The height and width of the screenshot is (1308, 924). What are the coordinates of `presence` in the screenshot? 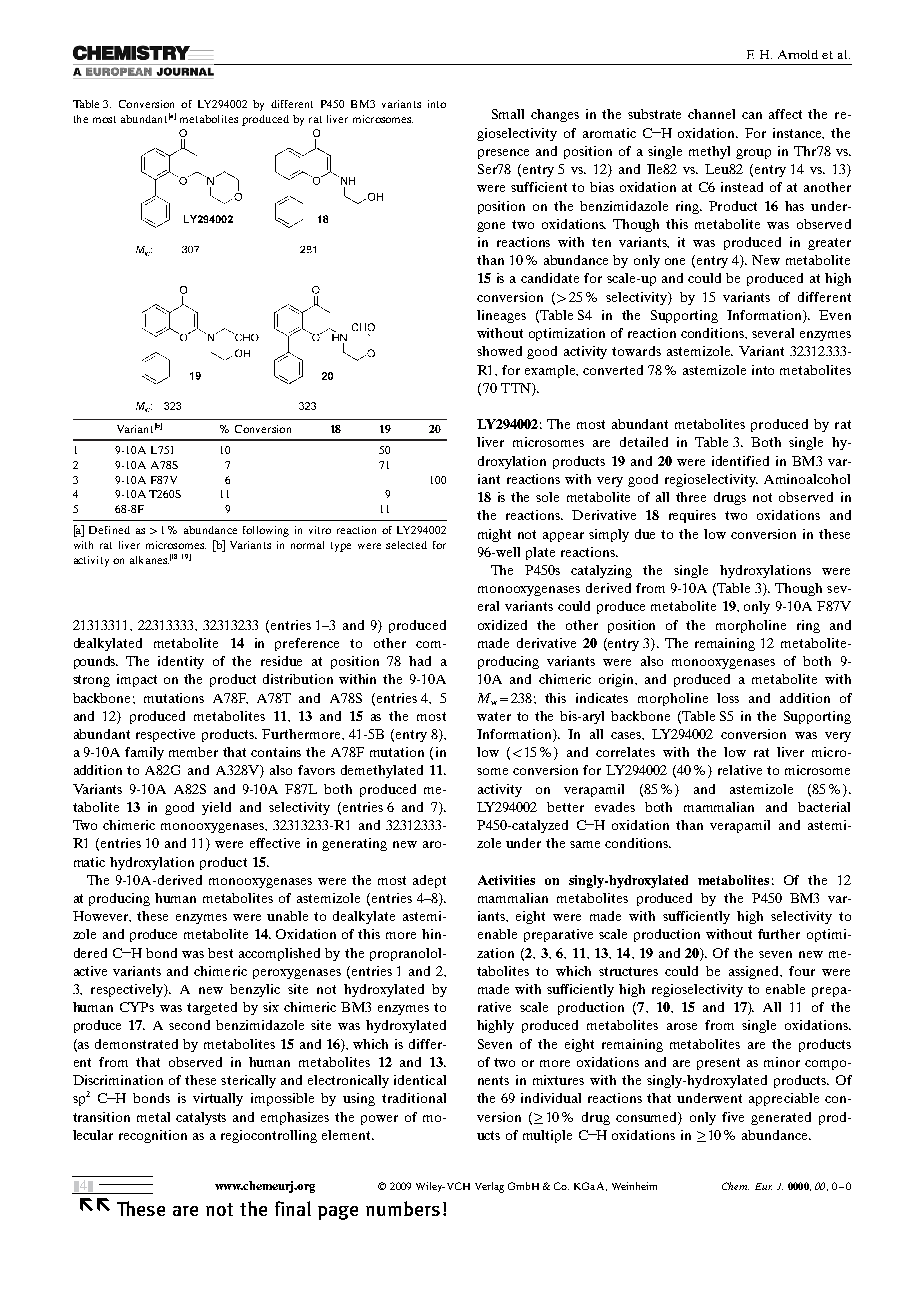 It's located at (503, 154).
